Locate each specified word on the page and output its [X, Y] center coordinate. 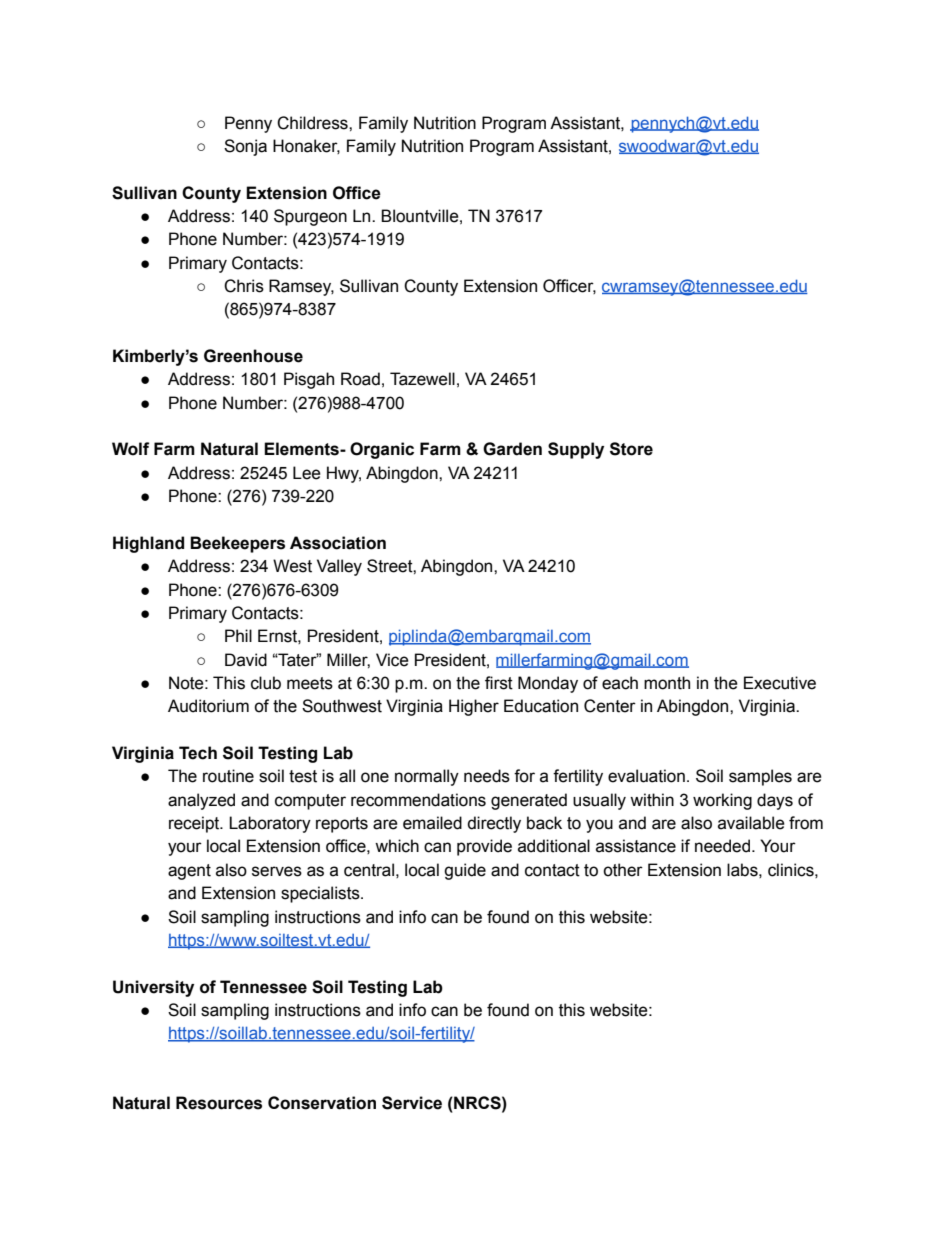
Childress [313, 123]
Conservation [322, 1103]
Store [631, 449]
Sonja [245, 147]
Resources [219, 1103]
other [623, 870]
